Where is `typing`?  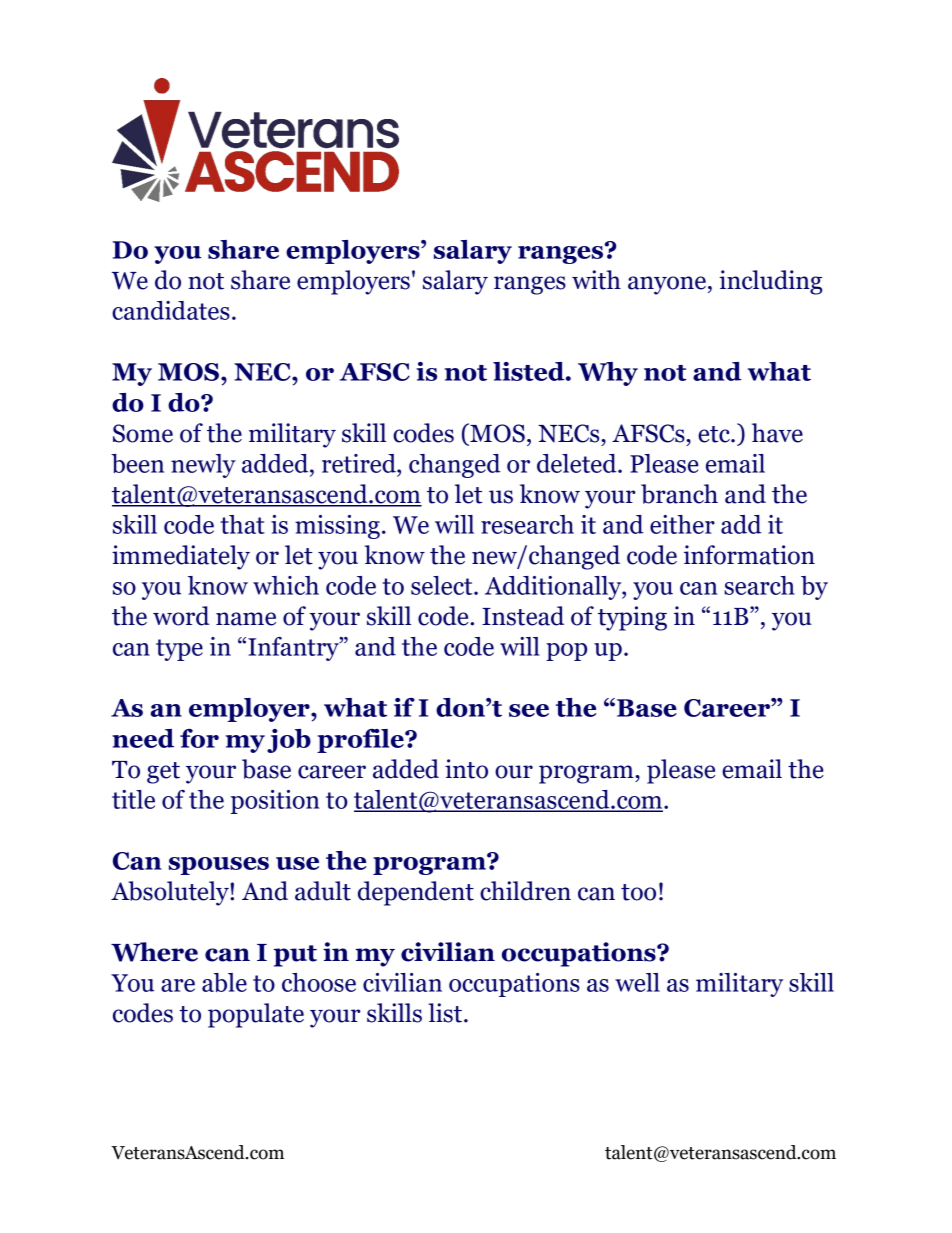
typing is located at coordinates (632, 618).
